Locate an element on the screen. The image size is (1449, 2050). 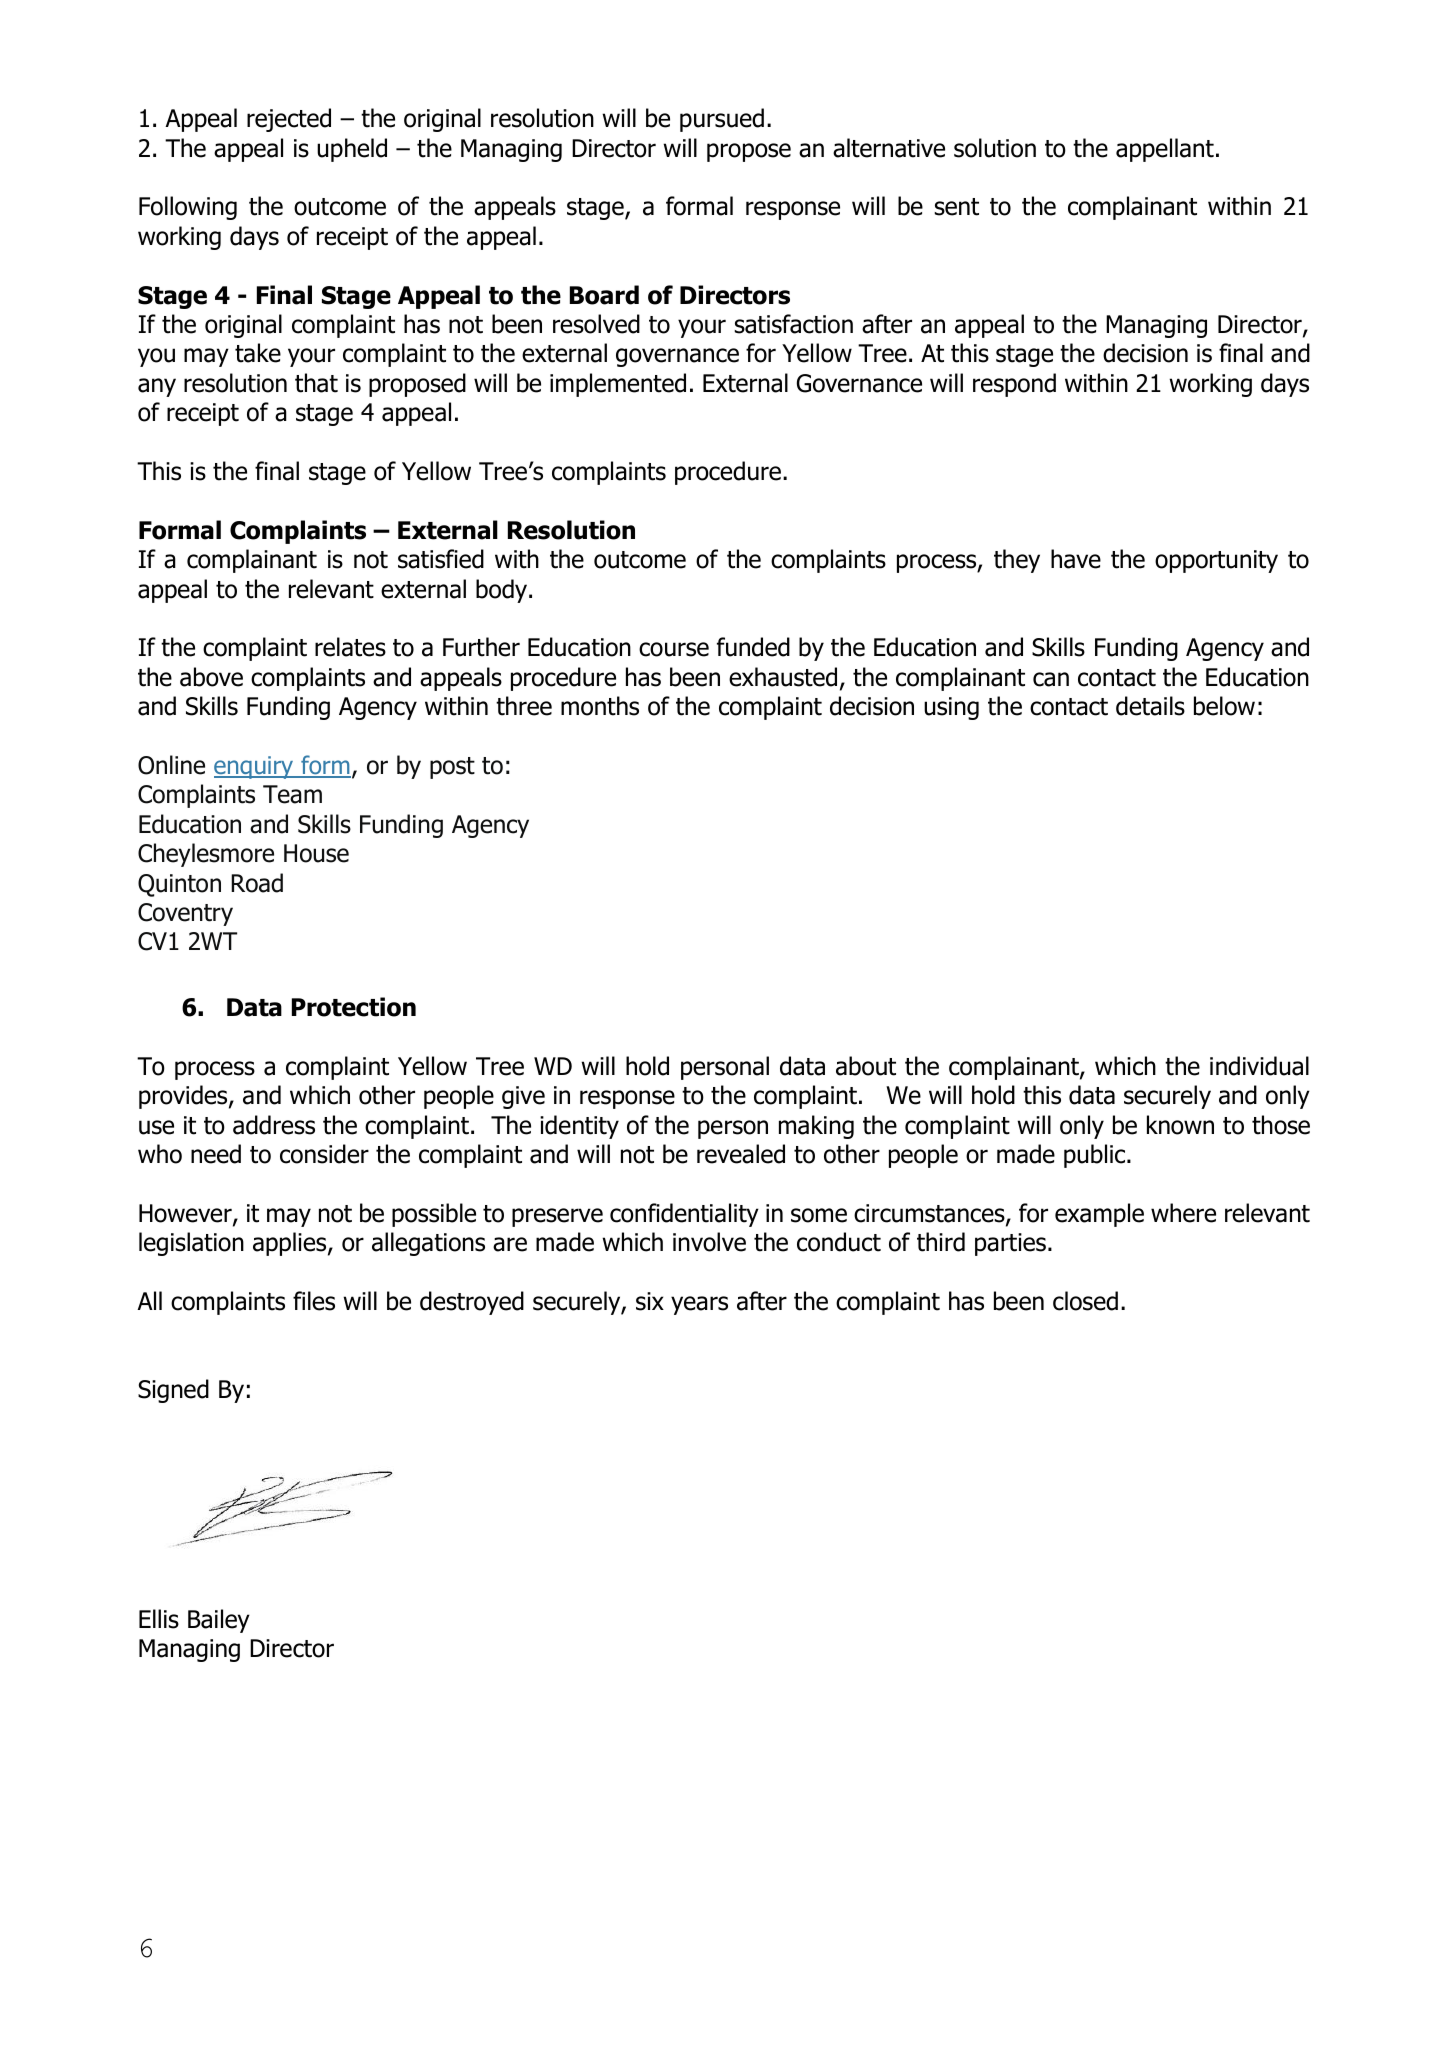
relates is located at coordinates (350, 647).
